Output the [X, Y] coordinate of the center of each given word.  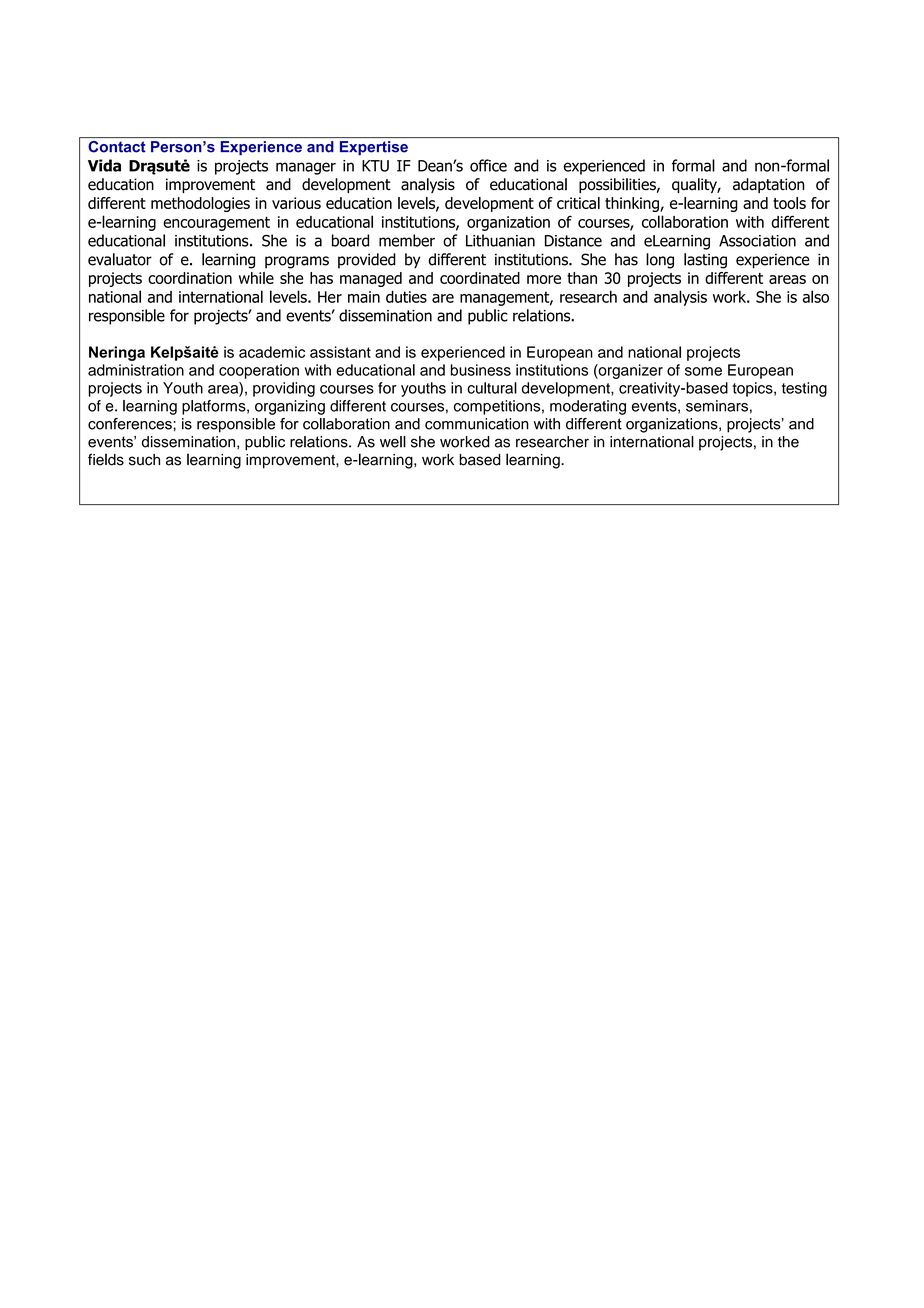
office [488, 165]
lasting [705, 261]
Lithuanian [500, 240]
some [703, 371]
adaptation [768, 185]
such [144, 460]
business [481, 370]
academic [272, 352]
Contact [117, 147]
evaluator [120, 259]
